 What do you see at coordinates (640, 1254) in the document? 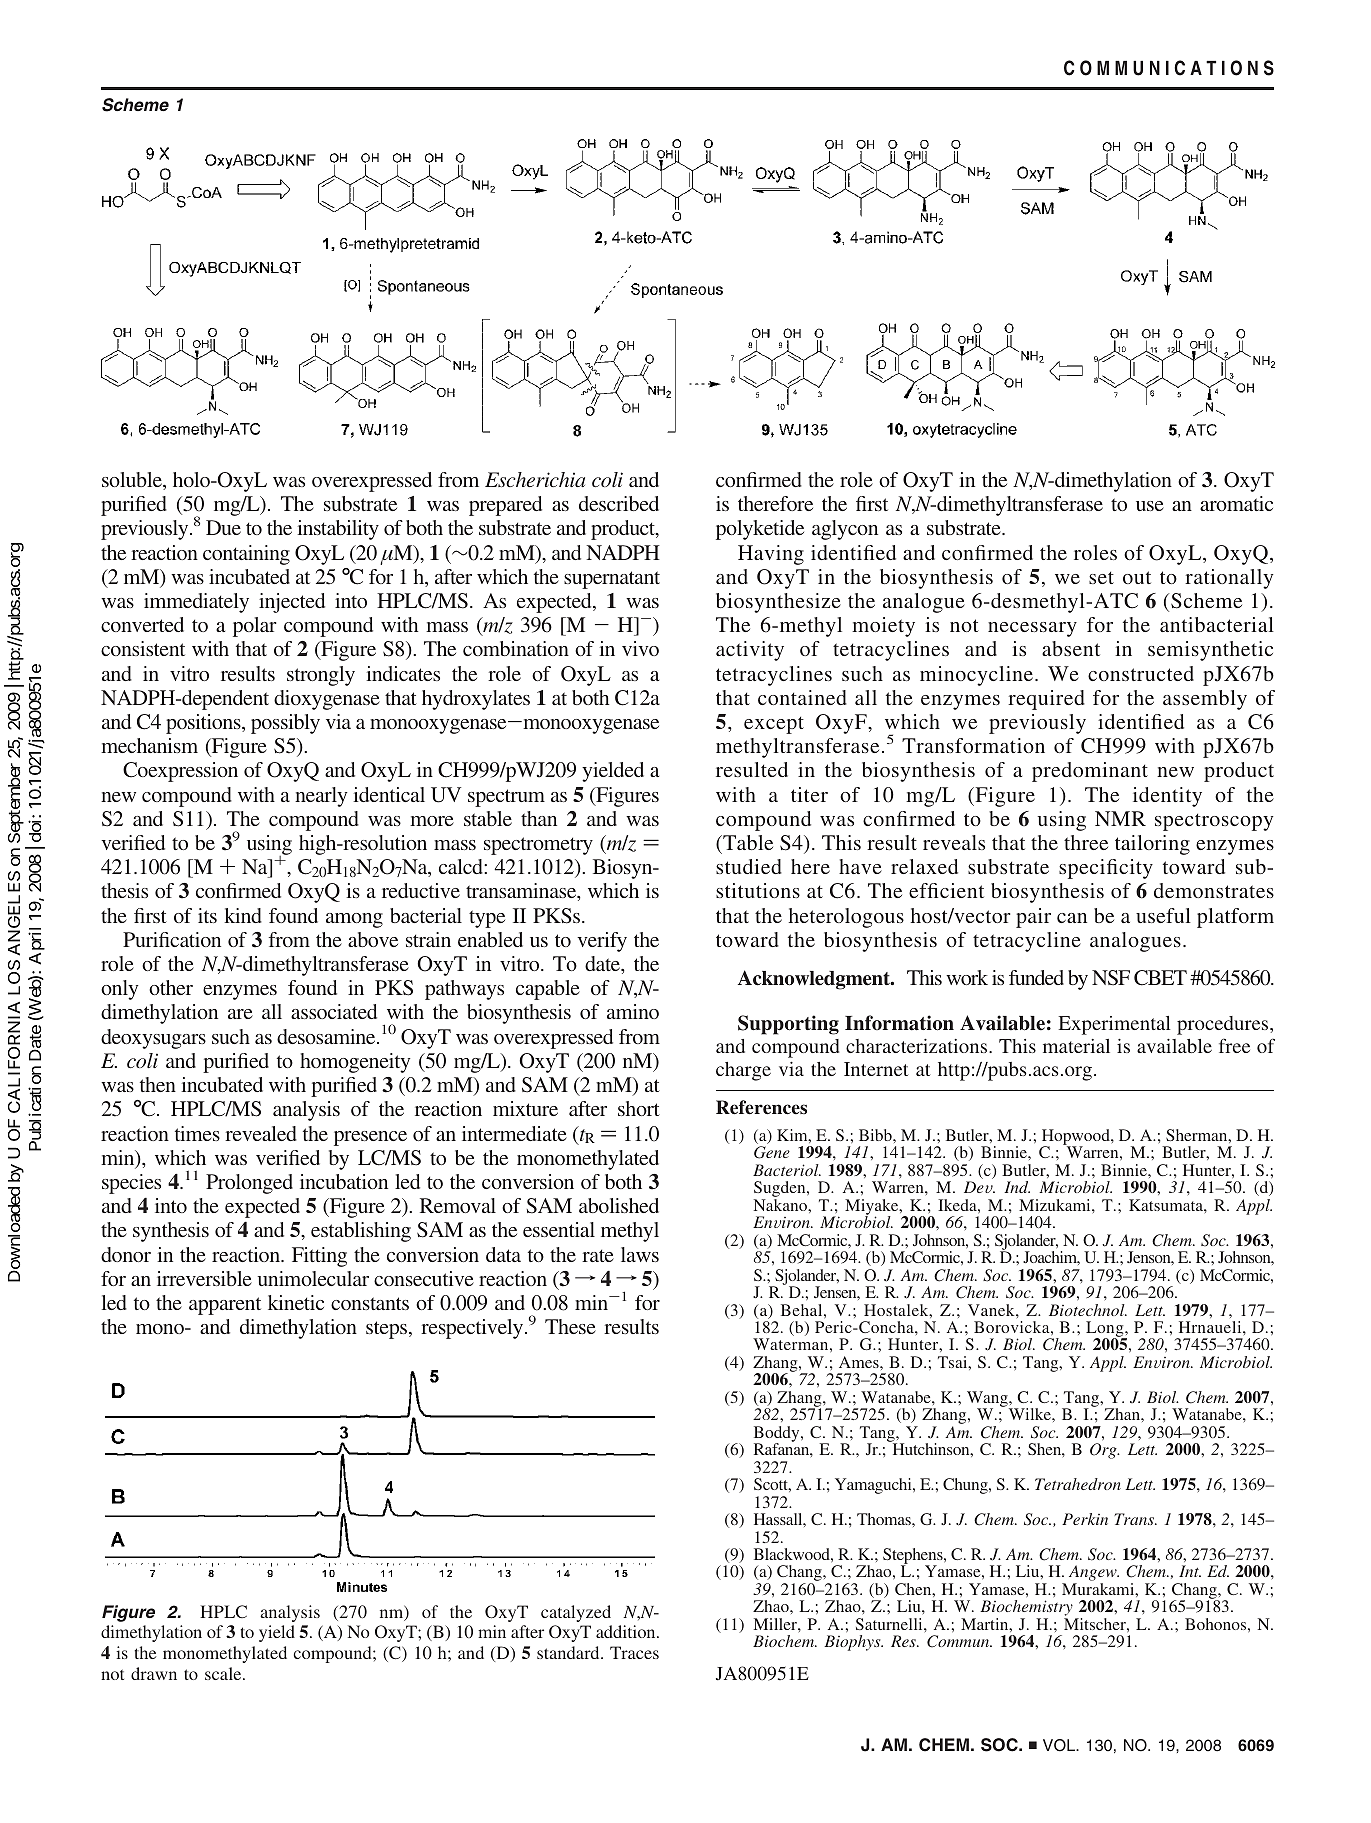
I see `laws` at bounding box center [640, 1254].
